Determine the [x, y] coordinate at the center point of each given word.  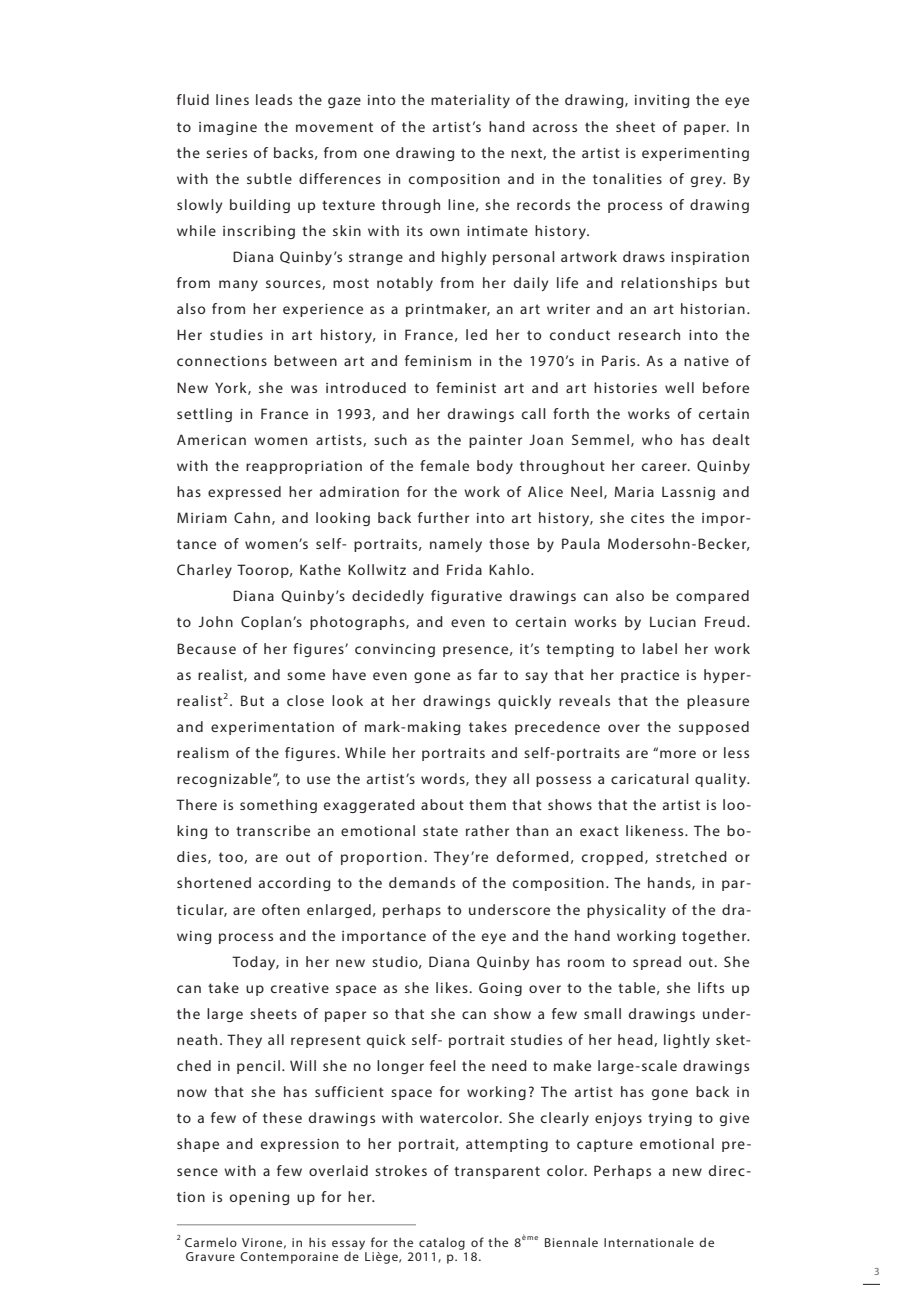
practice [650, 676]
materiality [470, 101]
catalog [442, 1243]
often [281, 909]
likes [453, 987]
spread [657, 963]
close [305, 700]
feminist [466, 387]
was [304, 389]
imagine [228, 128]
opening [259, 1198]
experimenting [695, 154]
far [487, 674]
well [679, 387]
